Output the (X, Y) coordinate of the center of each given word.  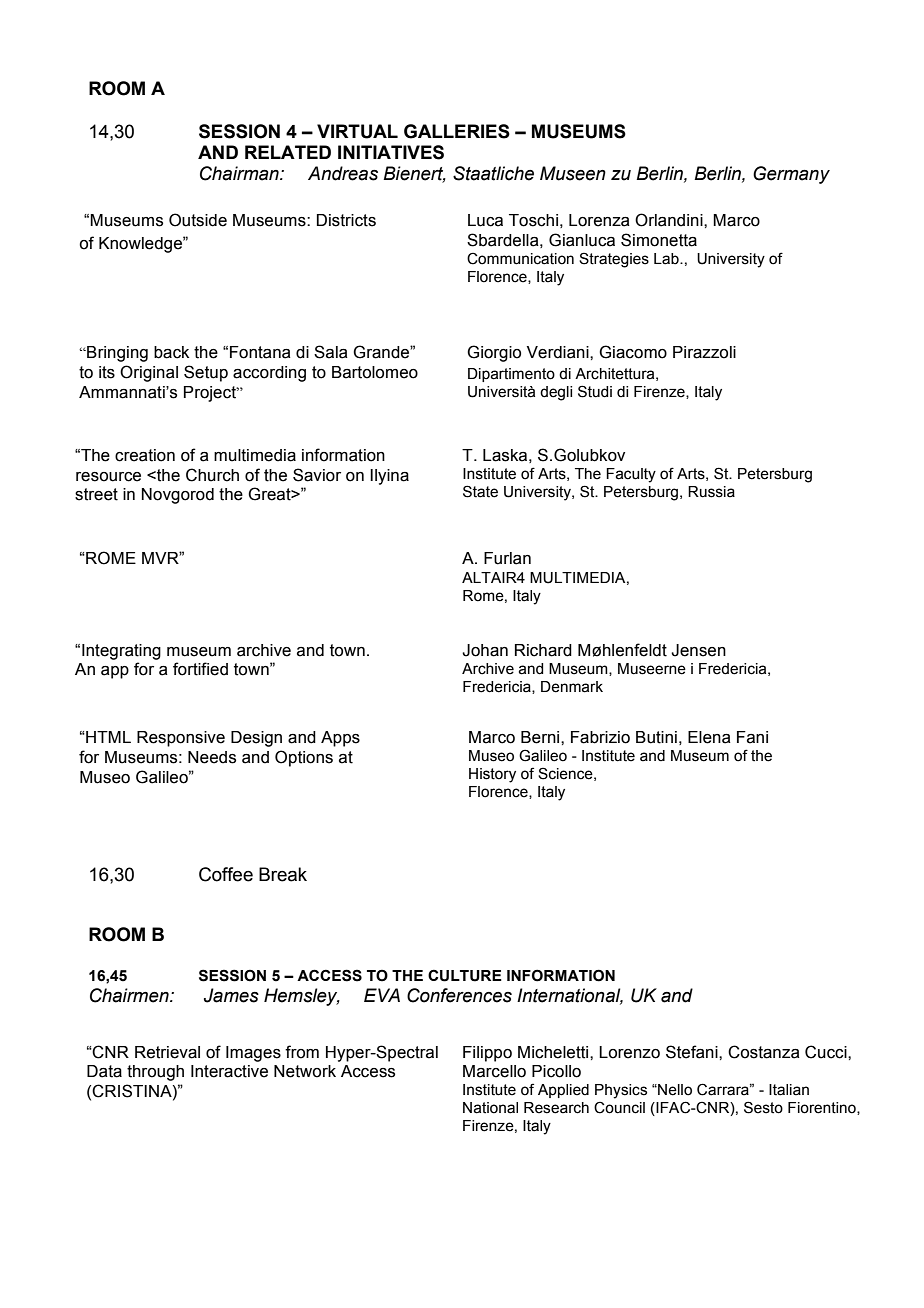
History (492, 775)
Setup (206, 373)
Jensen (698, 650)
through (155, 1073)
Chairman (240, 173)
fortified (200, 669)
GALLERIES (457, 131)
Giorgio (494, 353)
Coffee (226, 874)
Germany (791, 175)
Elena (709, 737)
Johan (485, 650)
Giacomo (633, 352)
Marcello (494, 1071)
